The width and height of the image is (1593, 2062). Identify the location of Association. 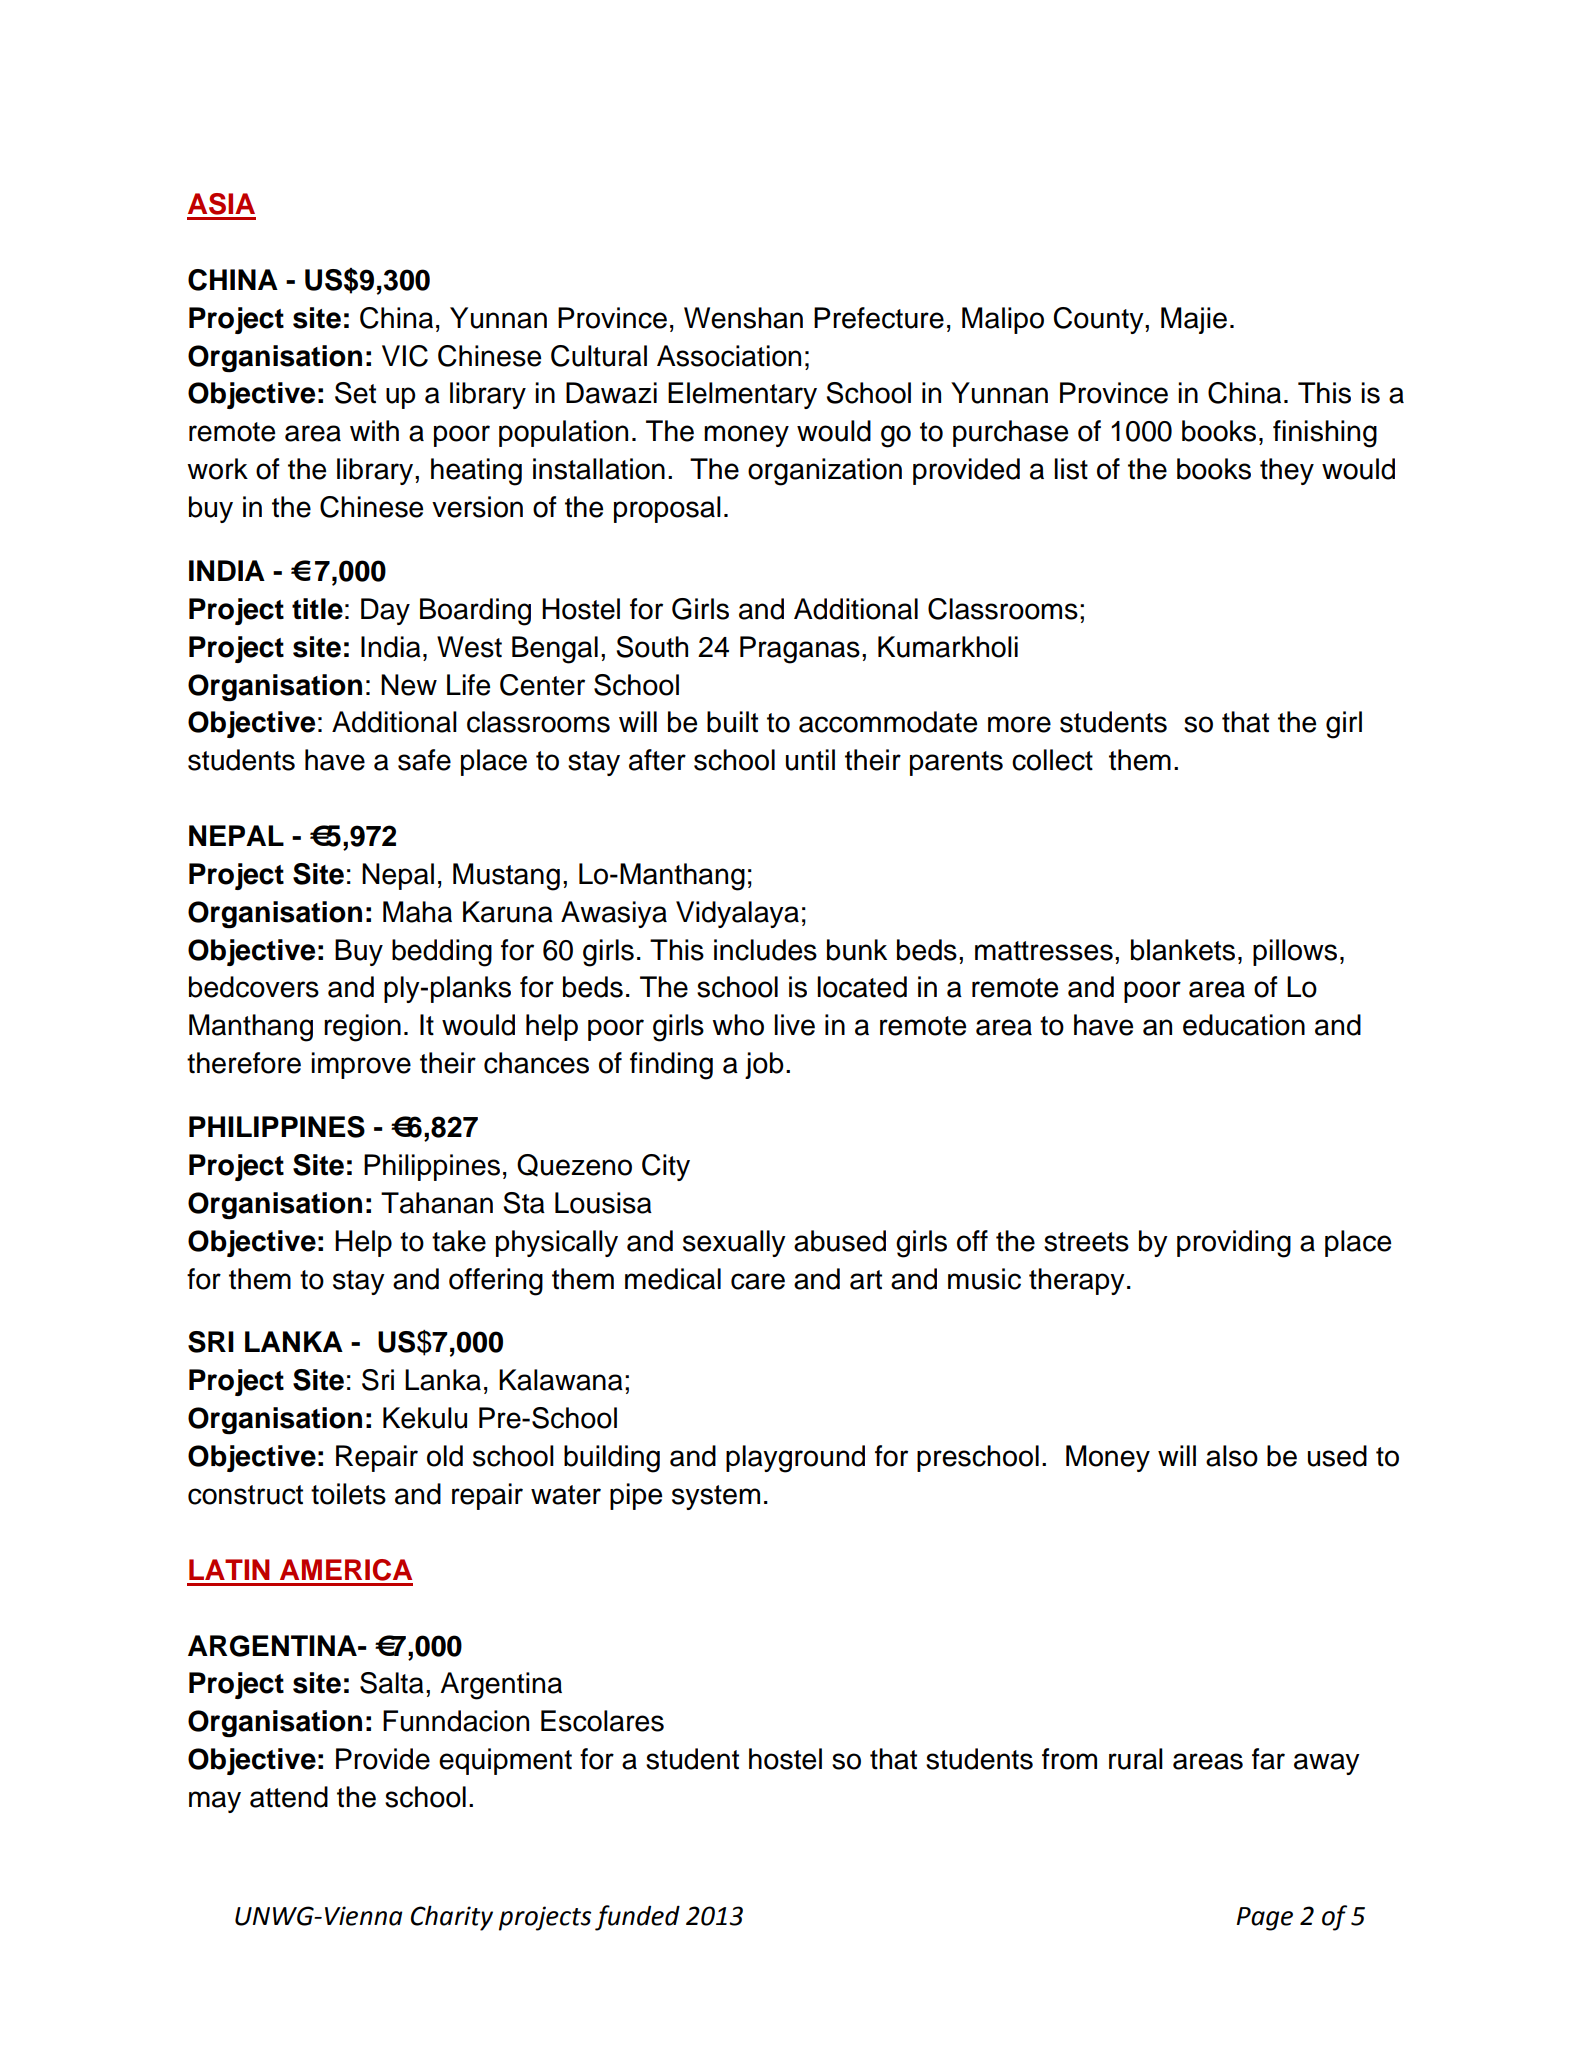
(729, 356).
